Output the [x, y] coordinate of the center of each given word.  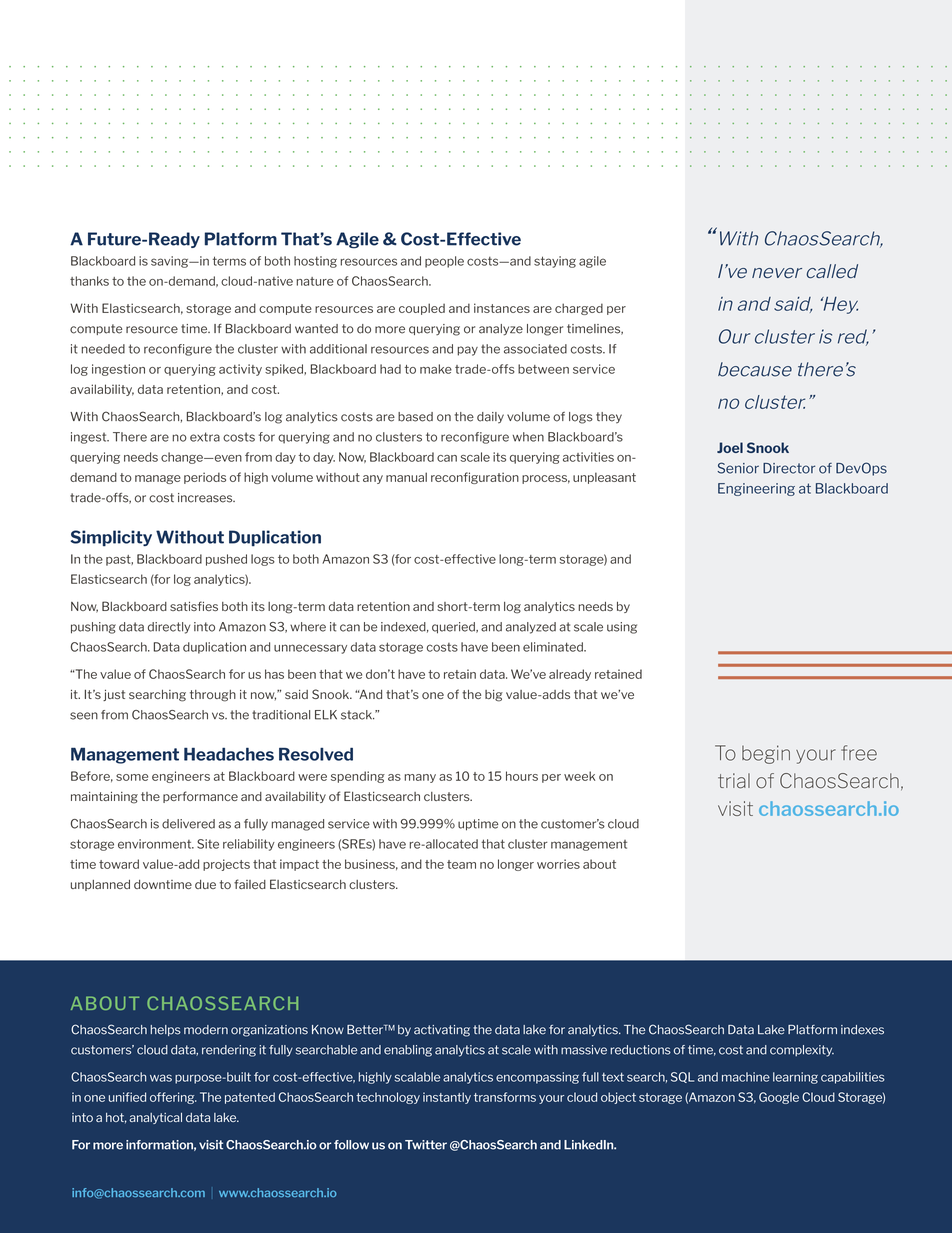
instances [502, 308]
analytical [155, 1118]
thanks [89, 281]
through [213, 696]
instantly [447, 1098]
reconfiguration [475, 478]
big [494, 696]
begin [766, 754]
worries [558, 864]
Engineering [756, 489]
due [205, 884]
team [461, 864]
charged [579, 309]
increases [206, 498]
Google [779, 1098]
